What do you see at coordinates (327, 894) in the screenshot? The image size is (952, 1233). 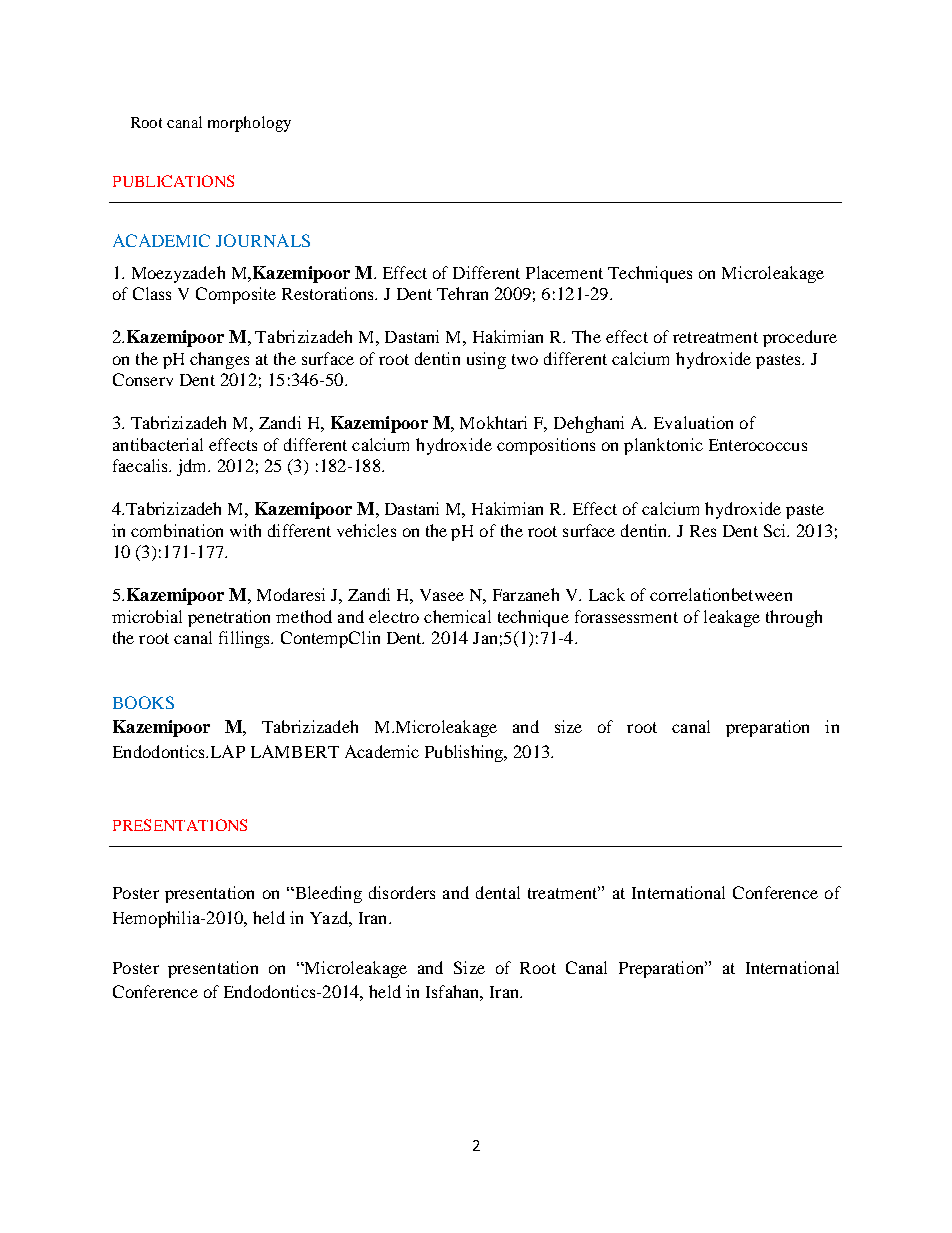 I see `Bleeding` at bounding box center [327, 894].
